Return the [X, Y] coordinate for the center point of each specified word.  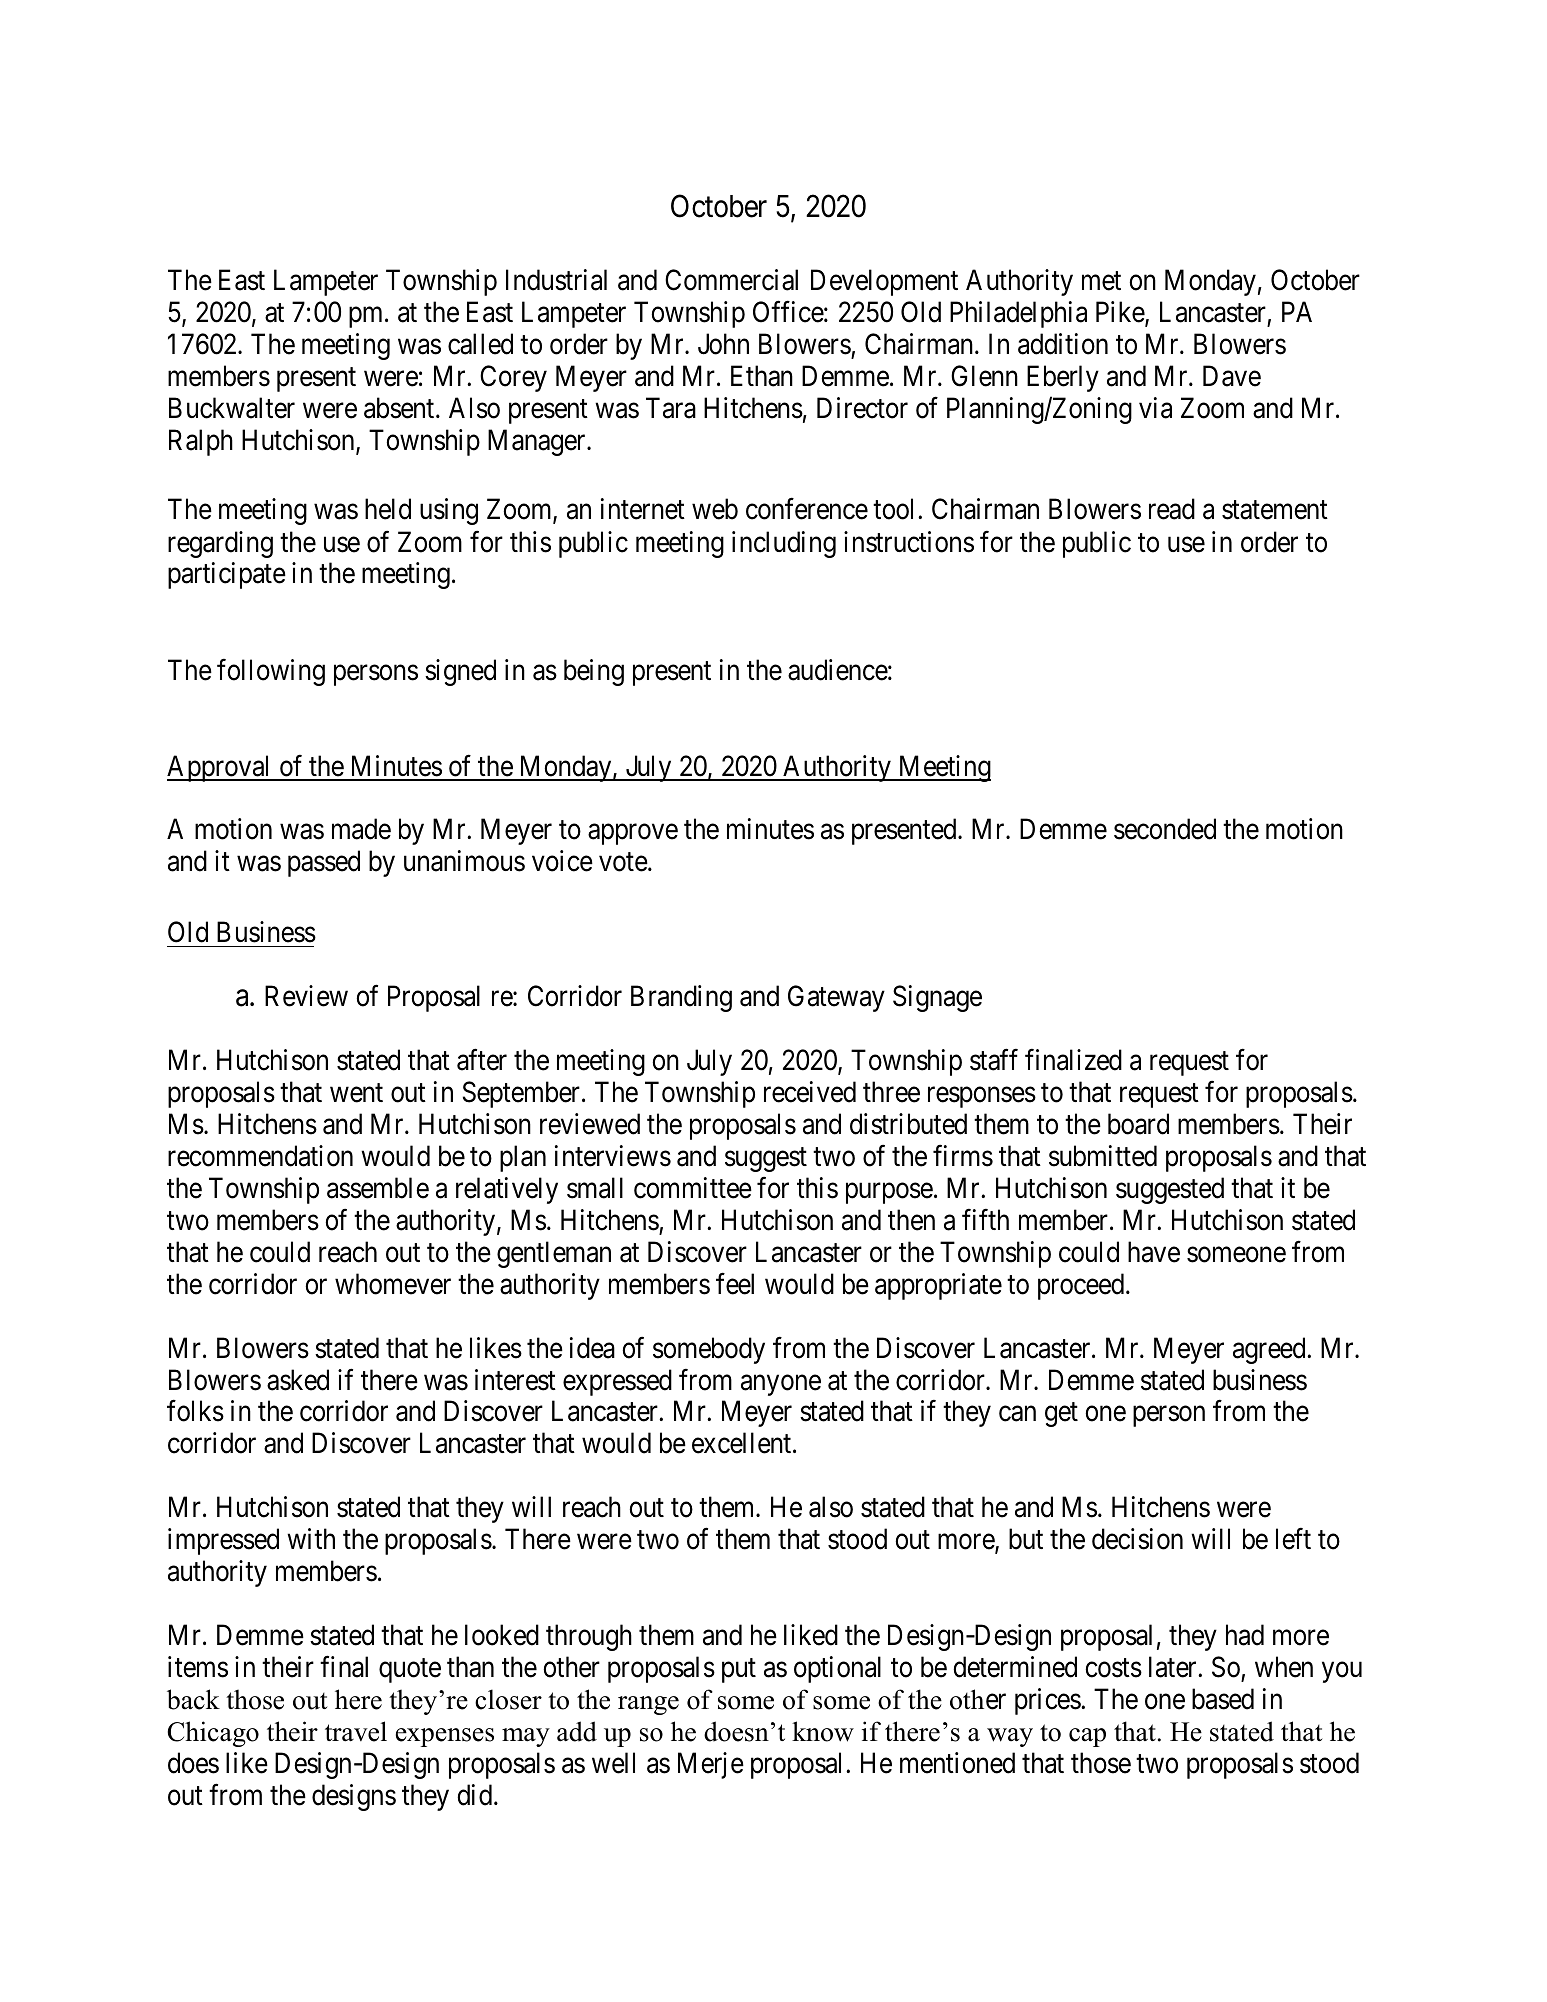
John [723, 344]
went [356, 1093]
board [1138, 1124]
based [1223, 1699]
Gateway [836, 998]
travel [356, 1731]
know [823, 1731]
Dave [1232, 376]
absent [400, 408]
